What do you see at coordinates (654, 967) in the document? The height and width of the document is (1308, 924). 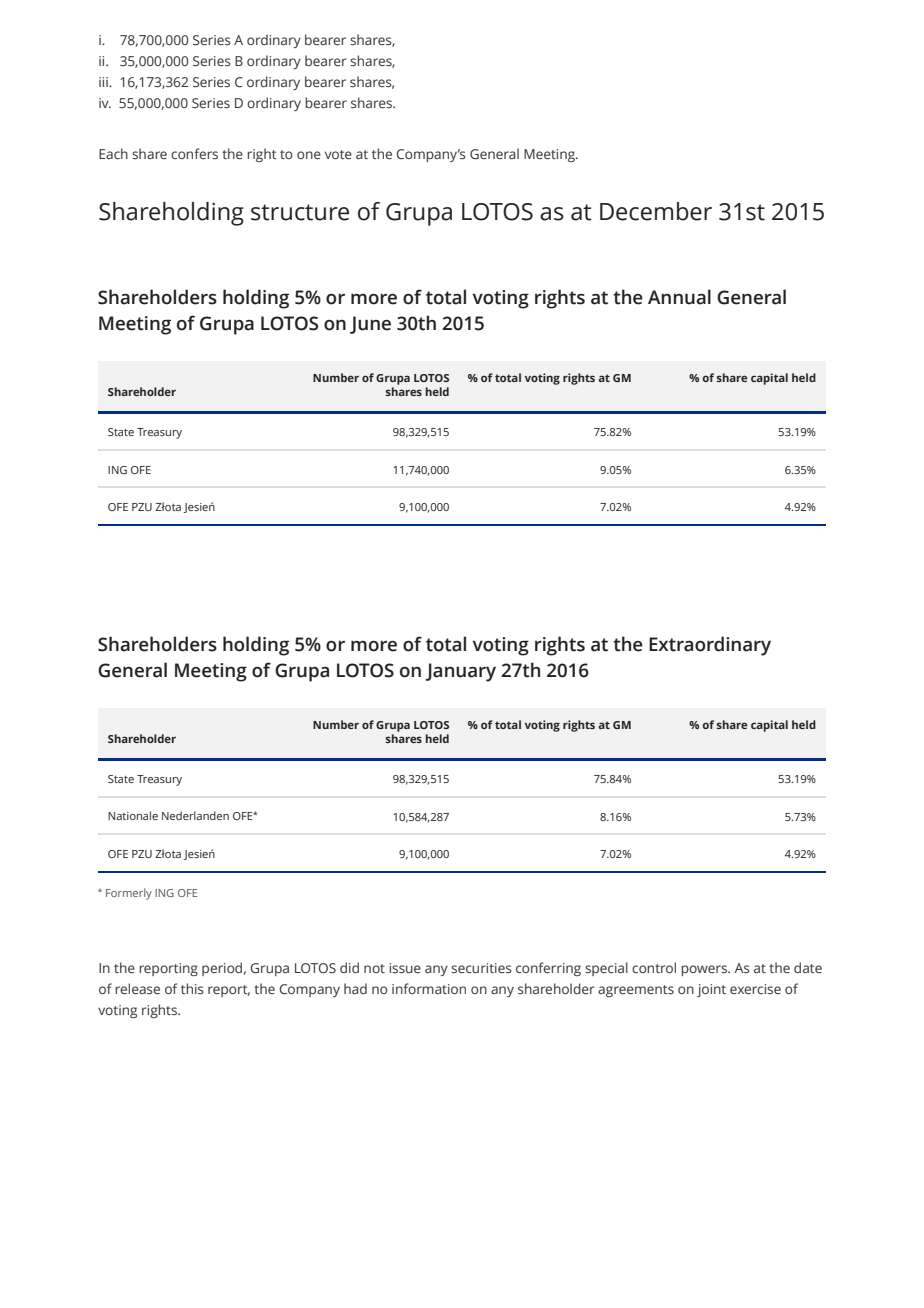 I see `control` at bounding box center [654, 967].
